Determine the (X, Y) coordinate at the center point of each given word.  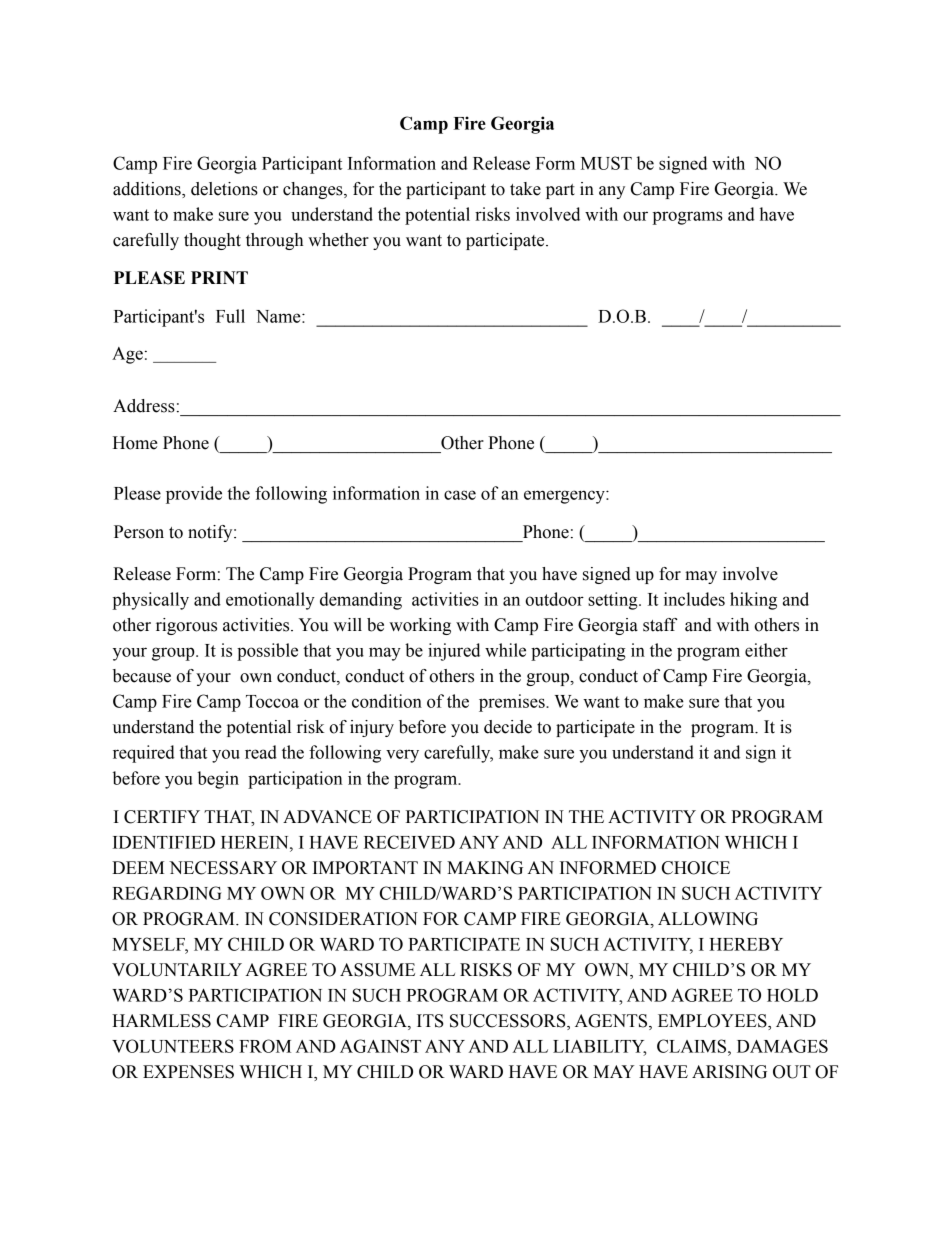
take (525, 189)
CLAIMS (693, 1046)
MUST (606, 163)
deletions (224, 189)
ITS (430, 1021)
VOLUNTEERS (173, 1046)
